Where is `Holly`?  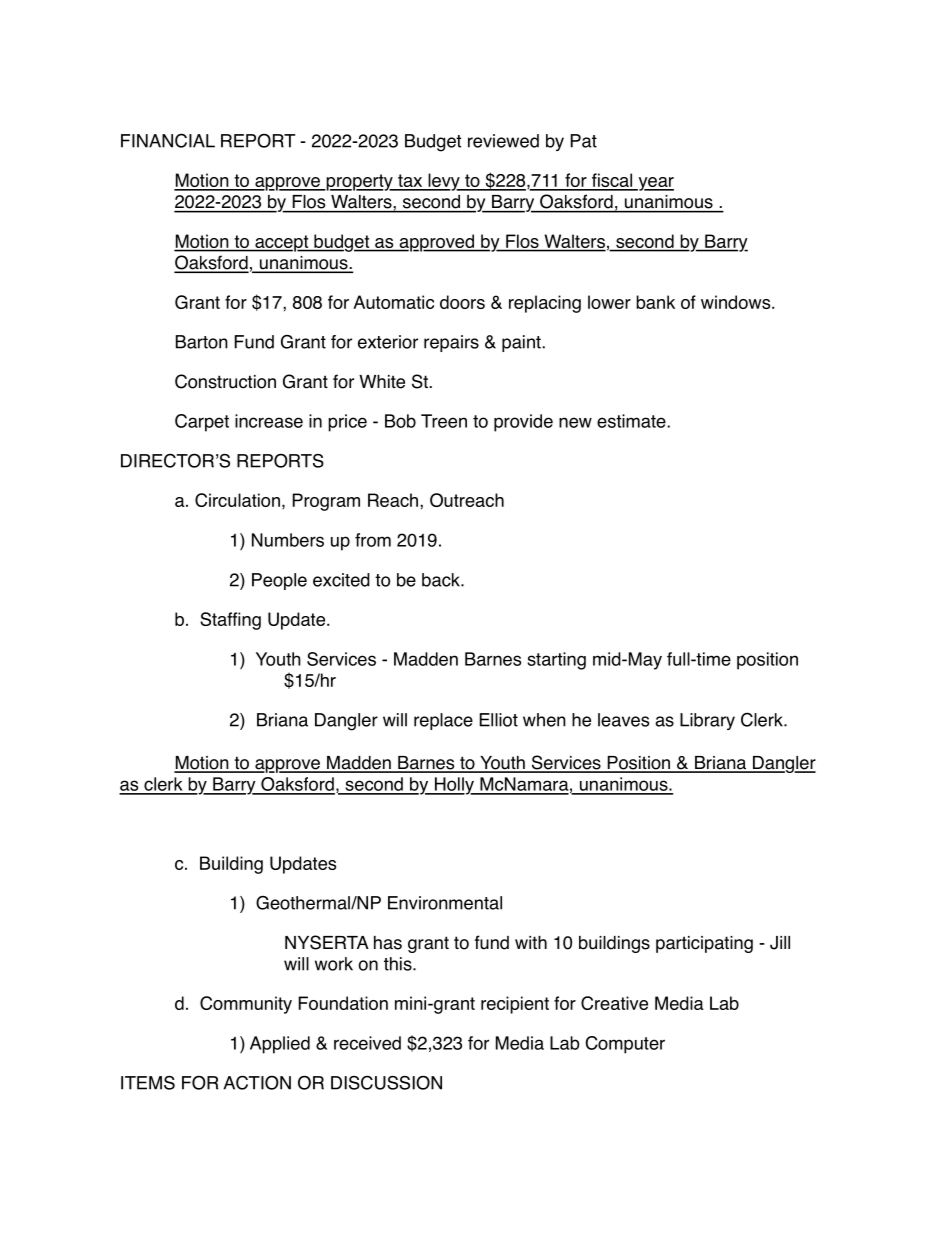
Holly is located at coordinates (454, 786).
